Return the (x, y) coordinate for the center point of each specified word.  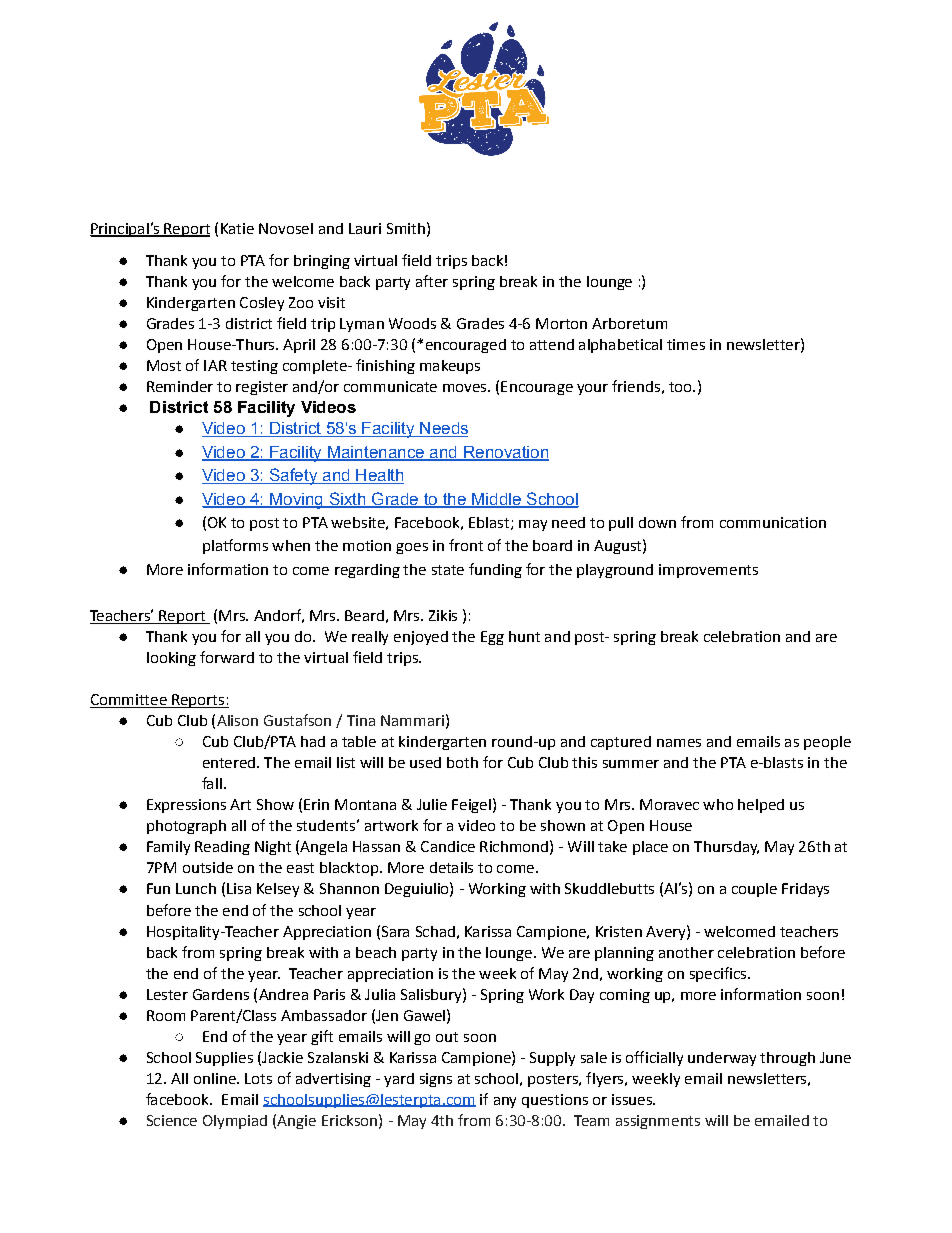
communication (773, 522)
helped (761, 806)
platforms (235, 546)
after (432, 281)
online (216, 1078)
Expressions (186, 806)
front (466, 545)
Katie (237, 228)
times (686, 344)
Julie (432, 804)
